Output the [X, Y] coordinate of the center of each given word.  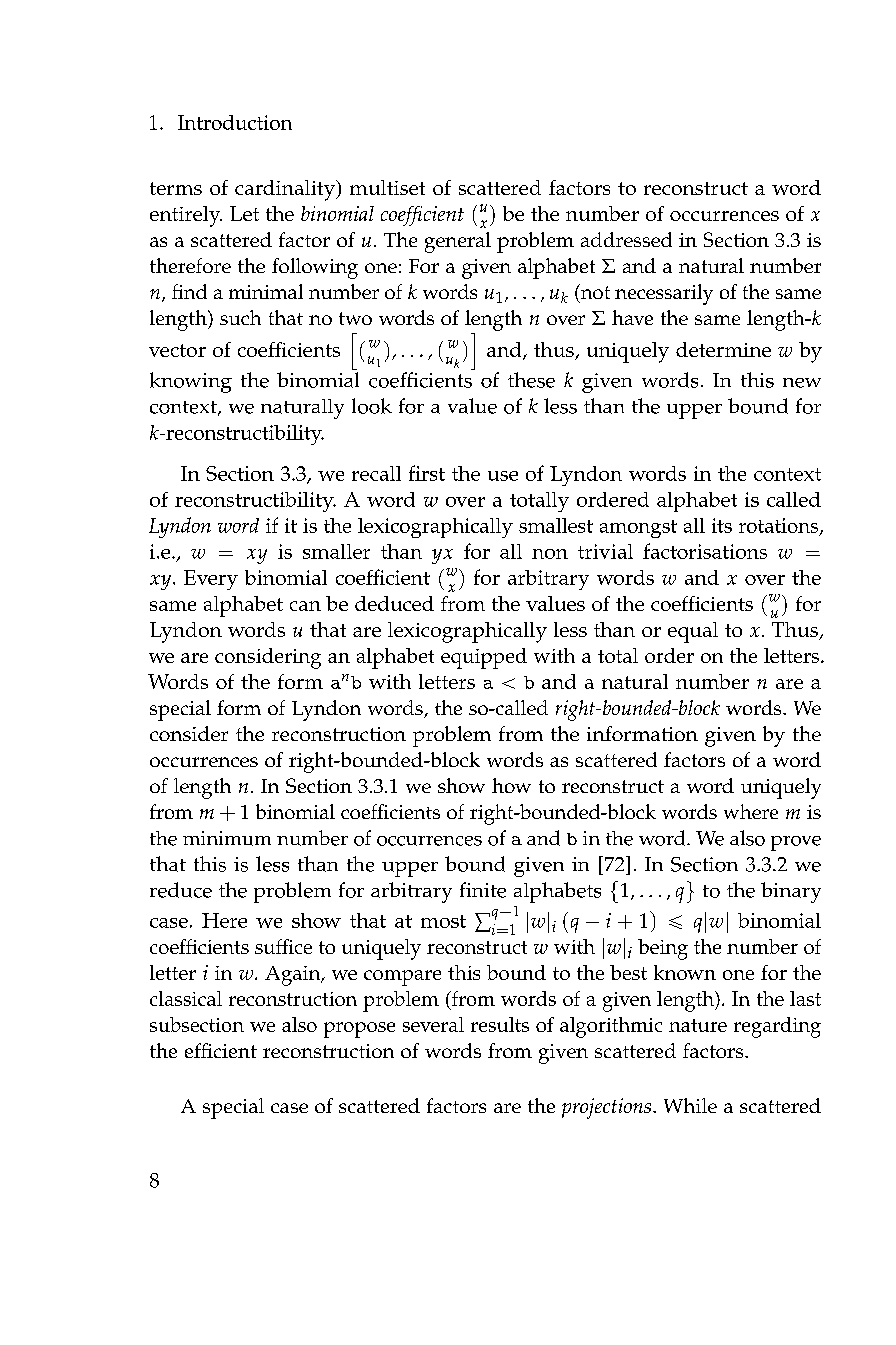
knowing [191, 382]
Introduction [235, 122]
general [458, 242]
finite [483, 890]
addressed [626, 239]
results [500, 1024]
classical [186, 998]
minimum [227, 838]
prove [796, 843]
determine [723, 349]
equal [693, 632]
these [531, 380]
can [305, 606]
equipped [484, 658]
